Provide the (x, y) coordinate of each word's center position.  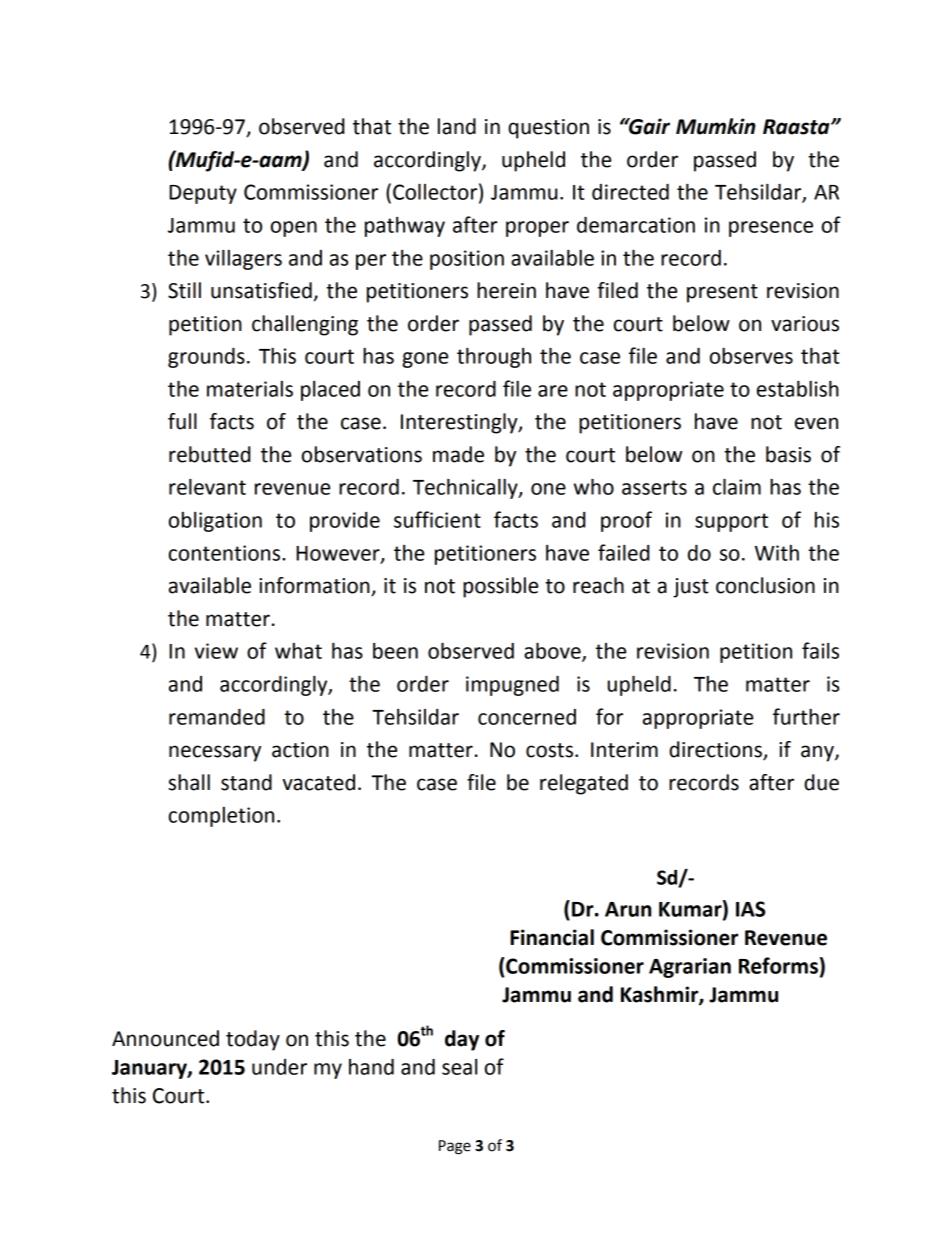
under (279, 1067)
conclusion (765, 585)
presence (771, 229)
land (457, 126)
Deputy (203, 194)
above (553, 651)
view (216, 651)
